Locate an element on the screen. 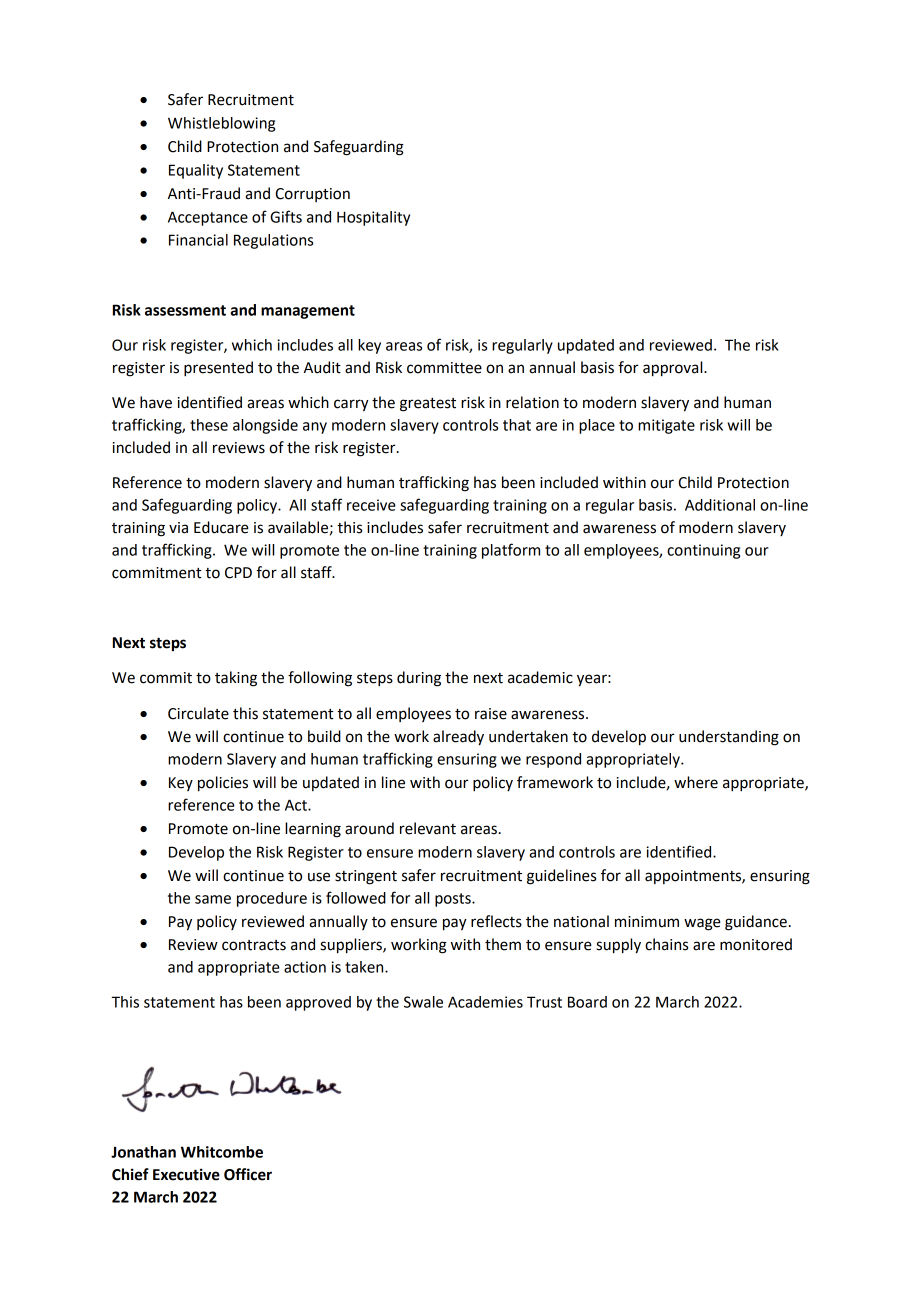 This screenshot has height=1308, width=924. Academies is located at coordinates (485, 1002).
